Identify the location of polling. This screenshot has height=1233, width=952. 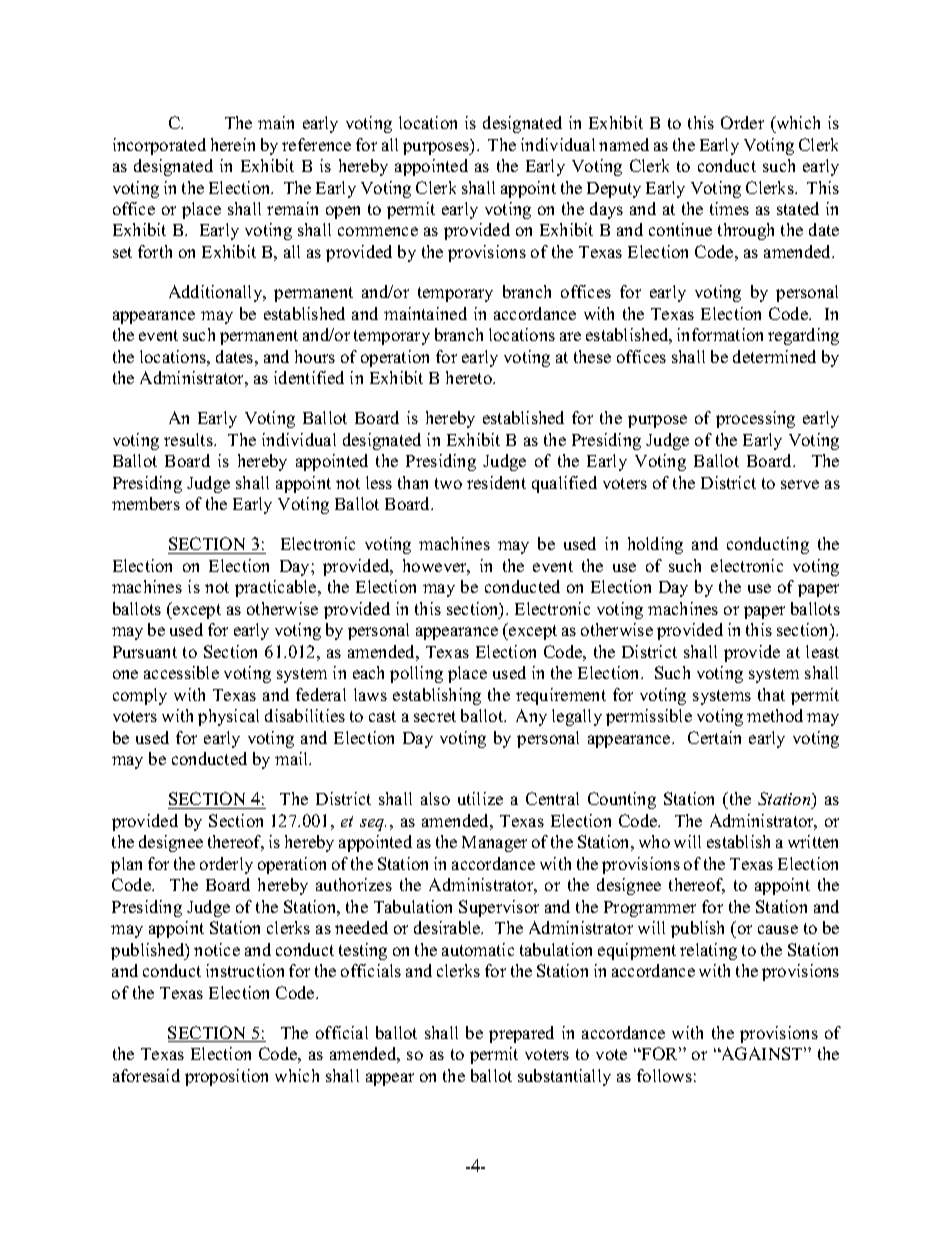
(416, 674).
